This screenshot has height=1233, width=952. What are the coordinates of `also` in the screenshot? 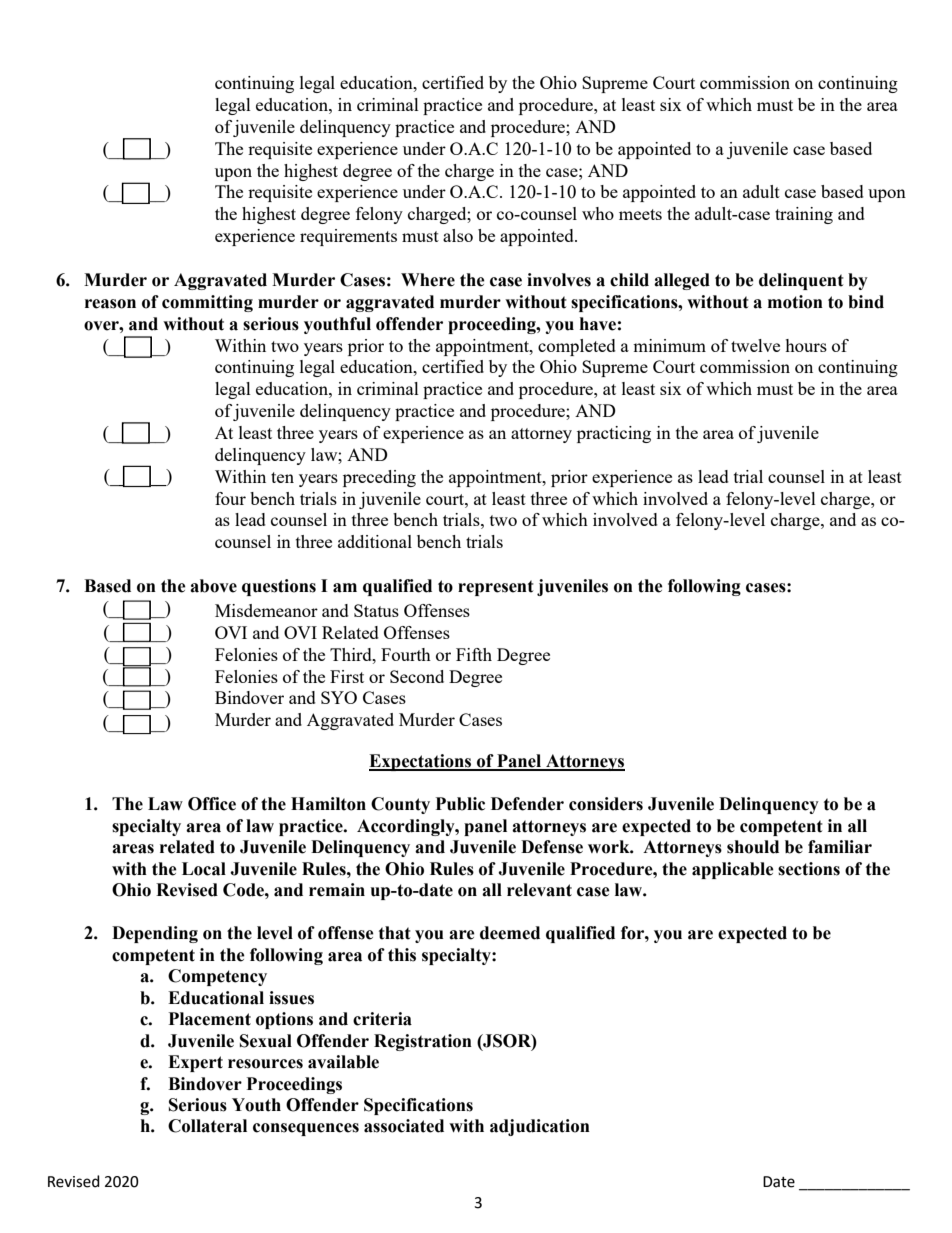 It's located at (458, 235).
